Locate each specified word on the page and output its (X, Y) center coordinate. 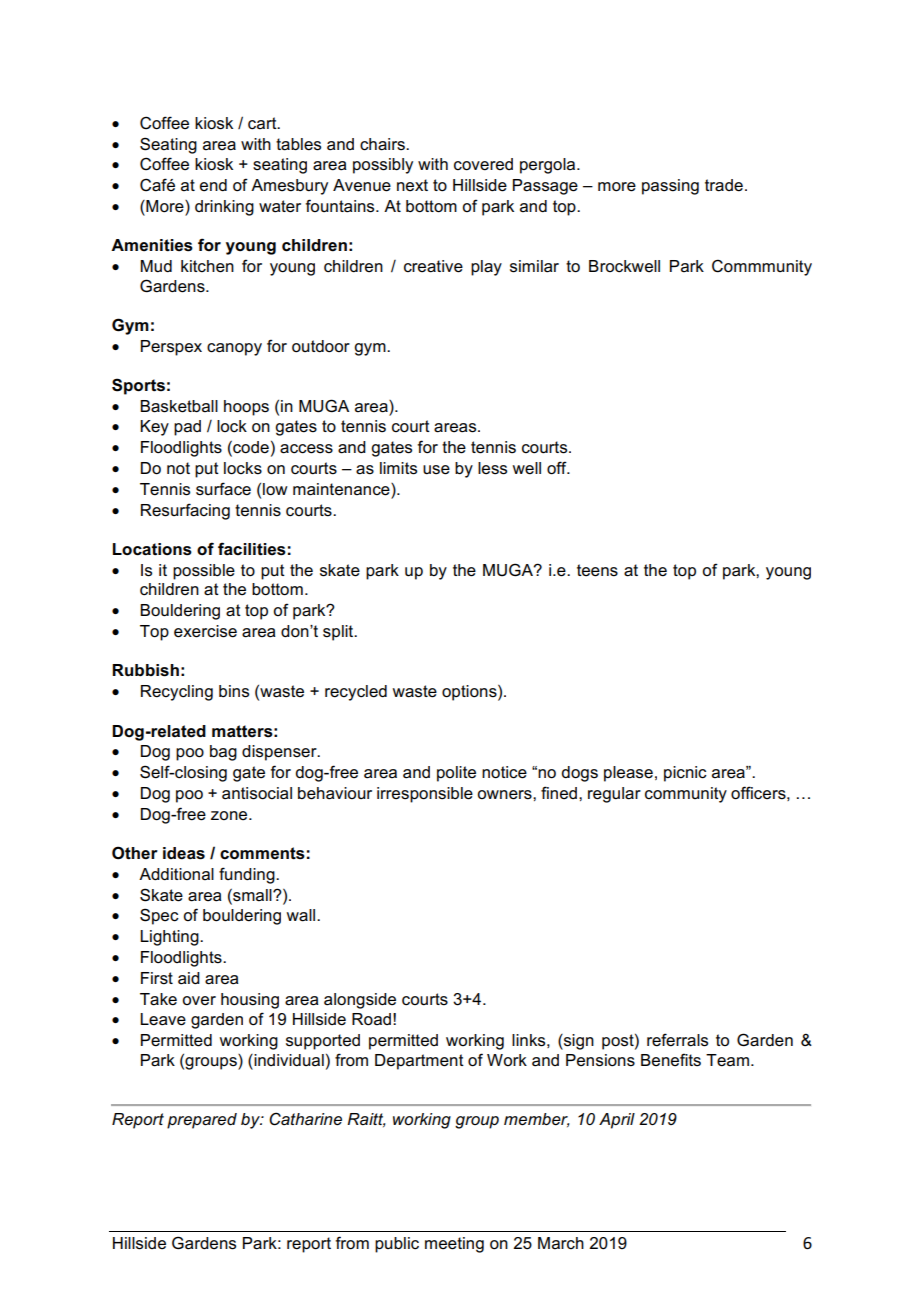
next (412, 185)
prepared (202, 1121)
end (213, 185)
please (628, 774)
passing (670, 187)
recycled (356, 693)
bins (234, 691)
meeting (454, 1245)
